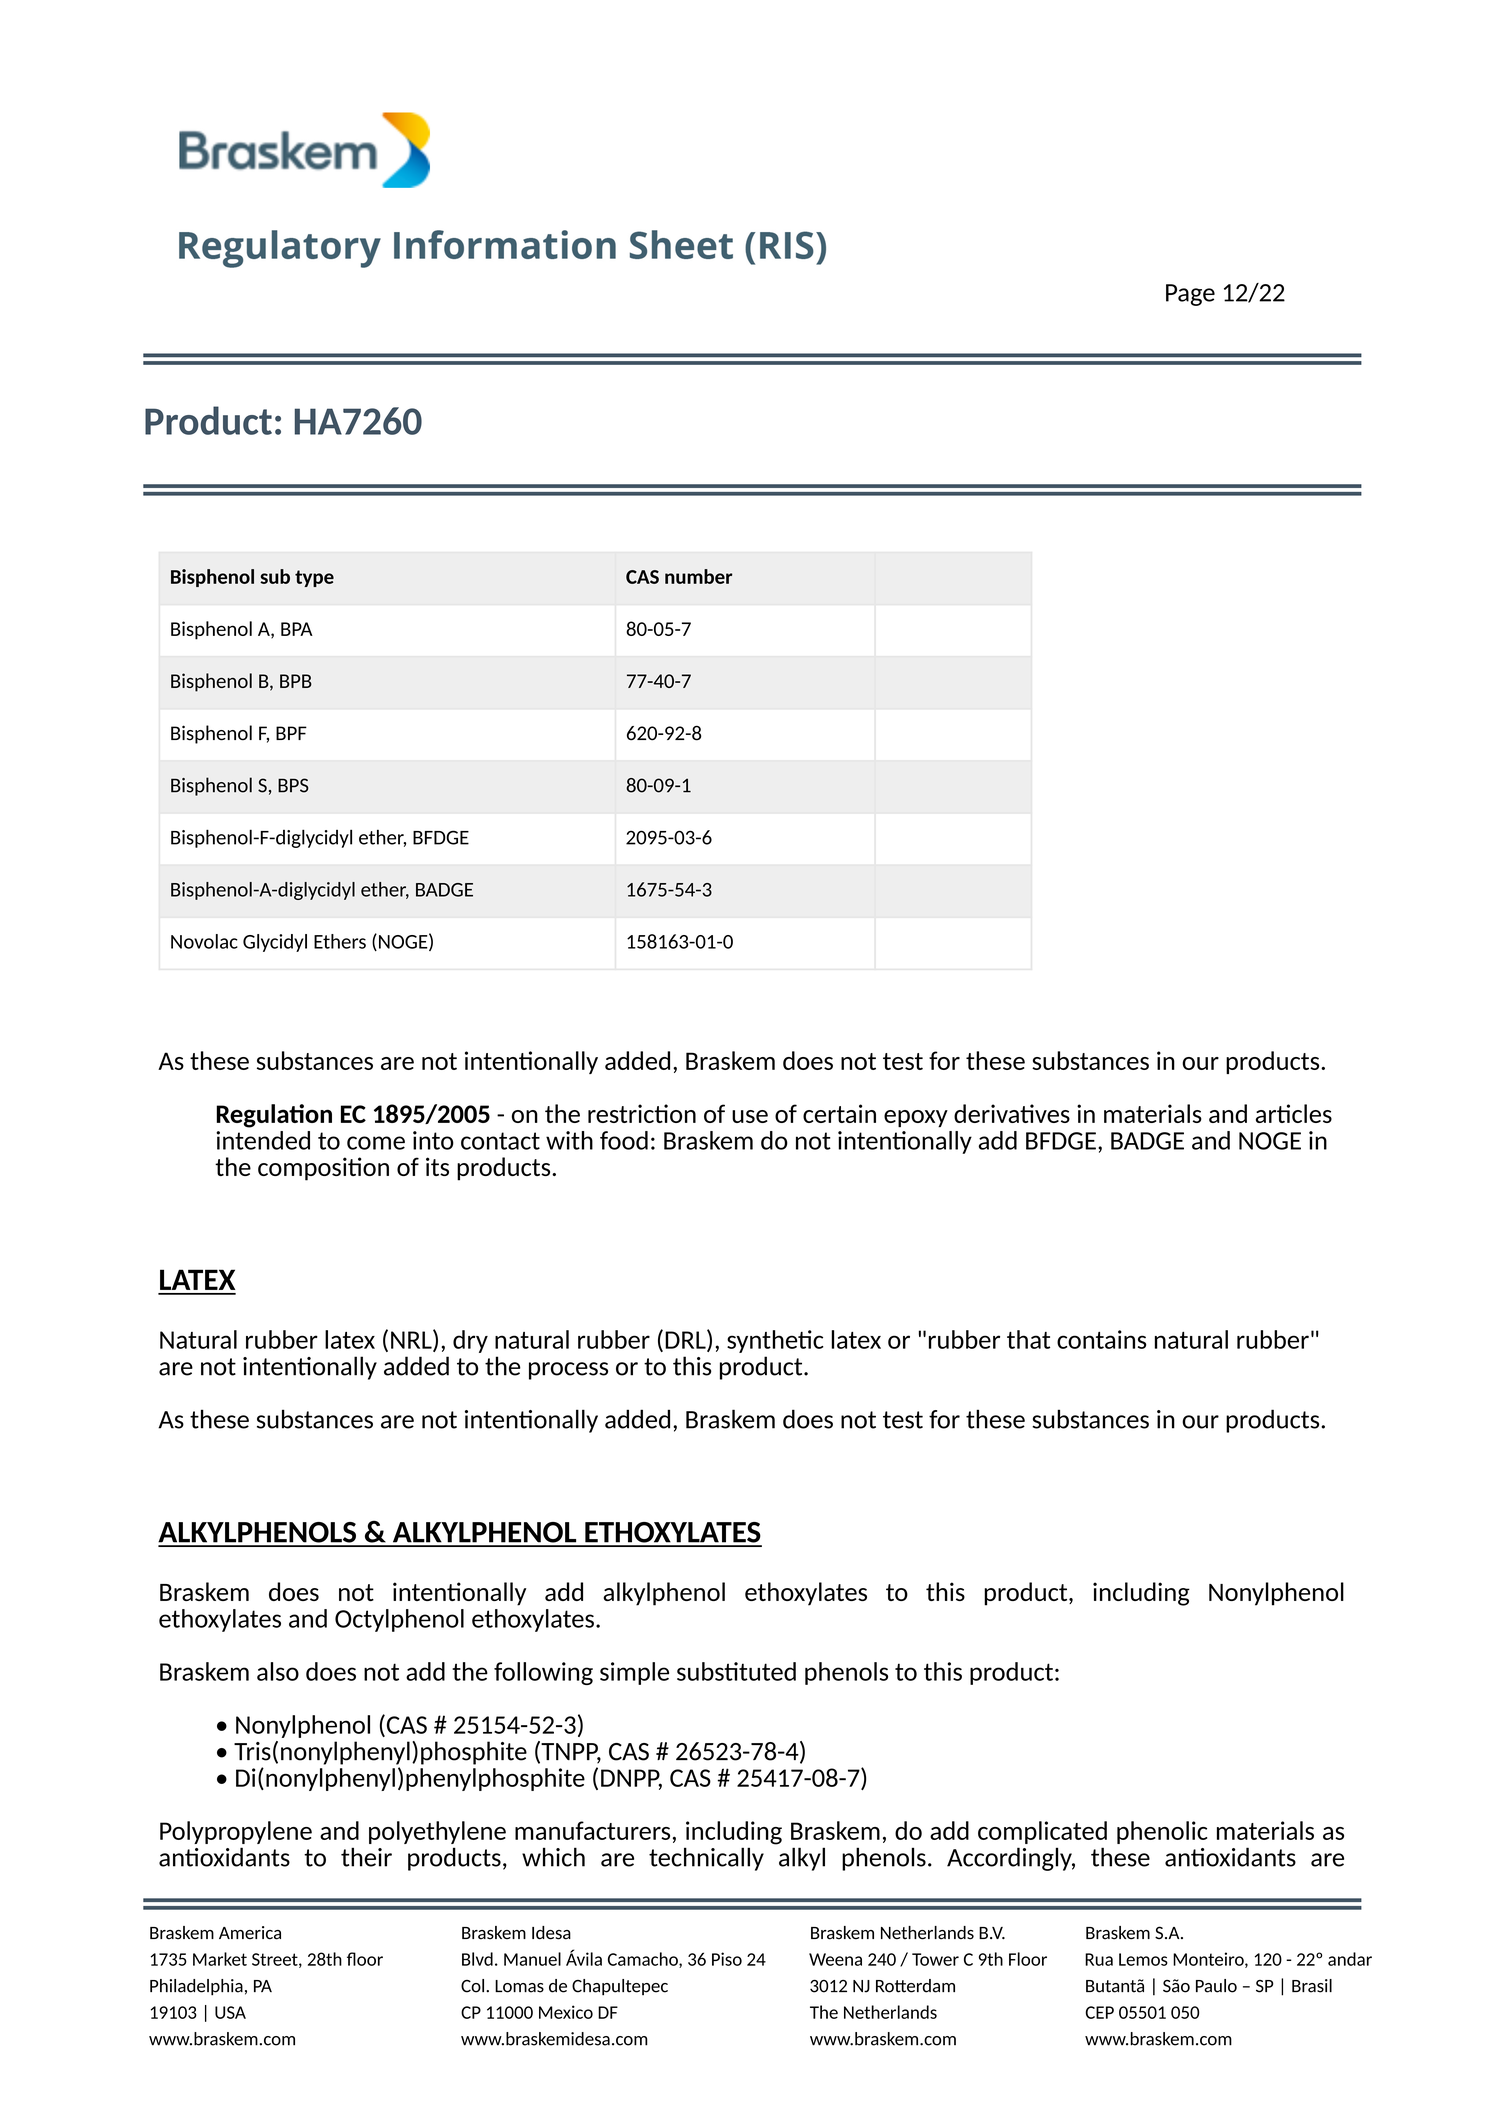  What do you see at coordinates (699, 576) in the image?
I see `number` at bounding box center [699, 576].
